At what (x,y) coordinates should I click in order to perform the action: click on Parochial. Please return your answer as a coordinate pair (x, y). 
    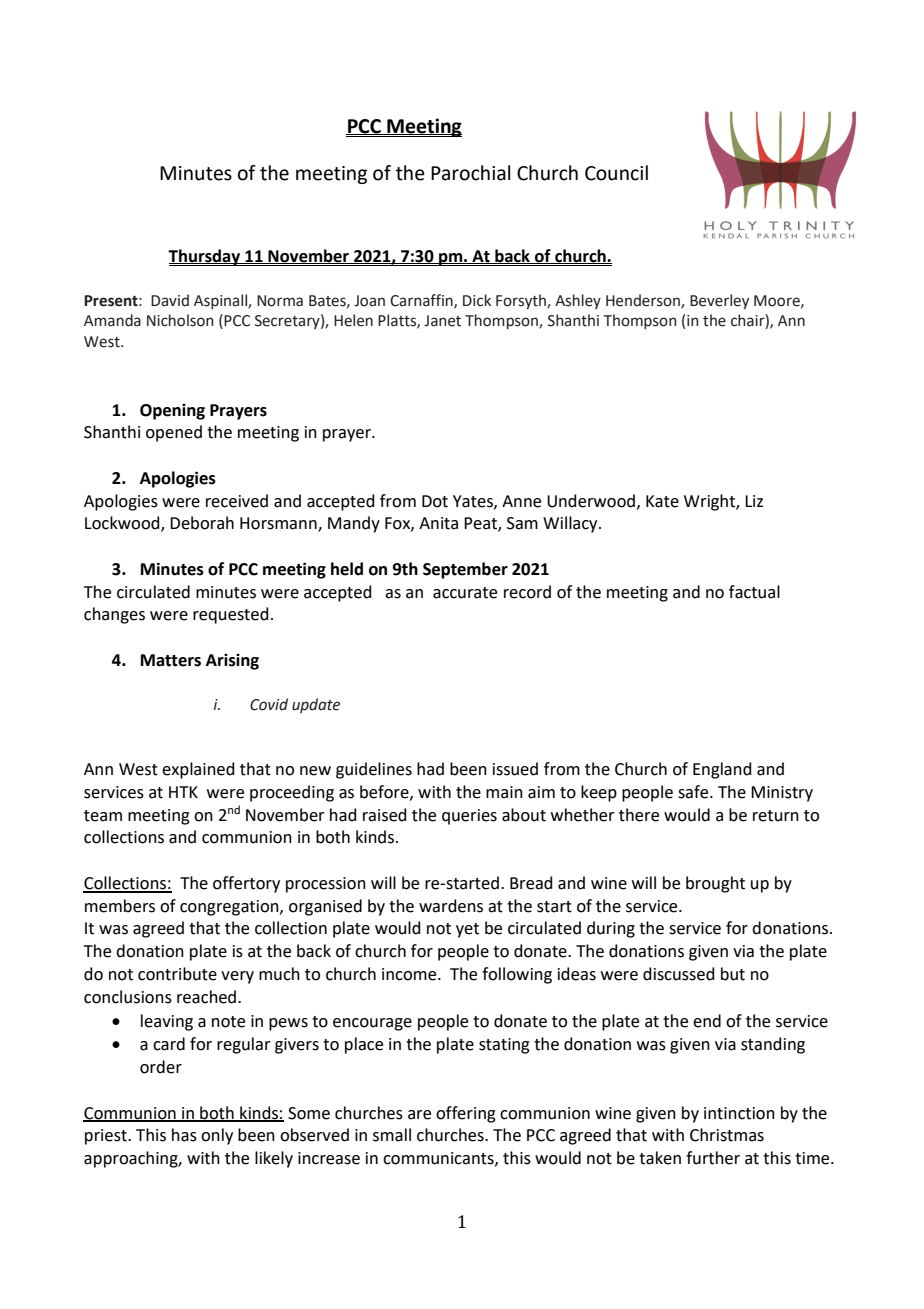
    Looking at the image, I should click on (470, 173).
